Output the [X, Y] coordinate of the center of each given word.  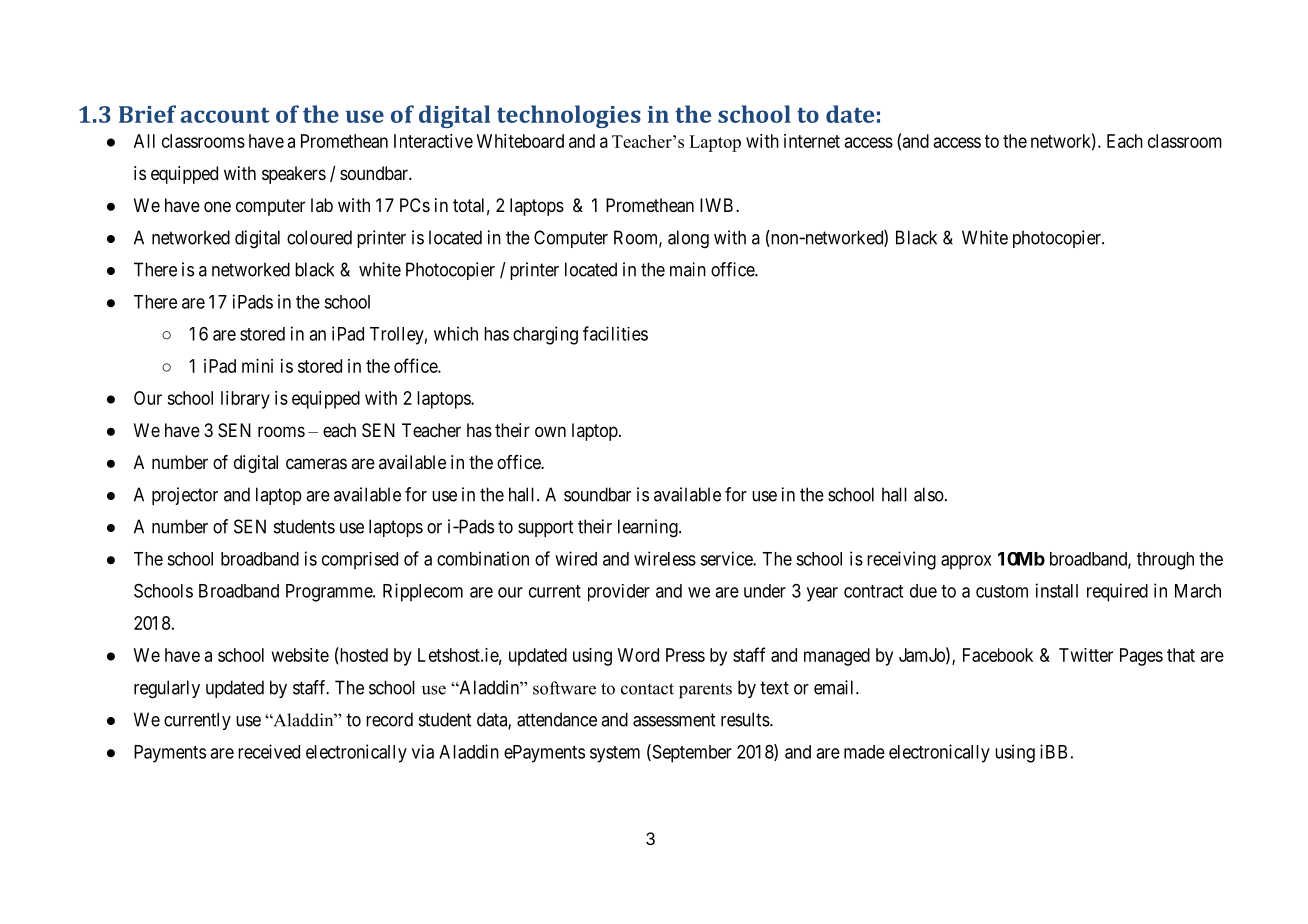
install [1057, 590]
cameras [316, 464]
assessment [674, 720]
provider [619, 593]
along [688, 239]
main [688, 269]
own [550, 431]
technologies [569, 116]
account [225, 115]
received [269, 751]
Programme [330, 593]
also [929, 494]
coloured [319, 237]
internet [812, 141]
